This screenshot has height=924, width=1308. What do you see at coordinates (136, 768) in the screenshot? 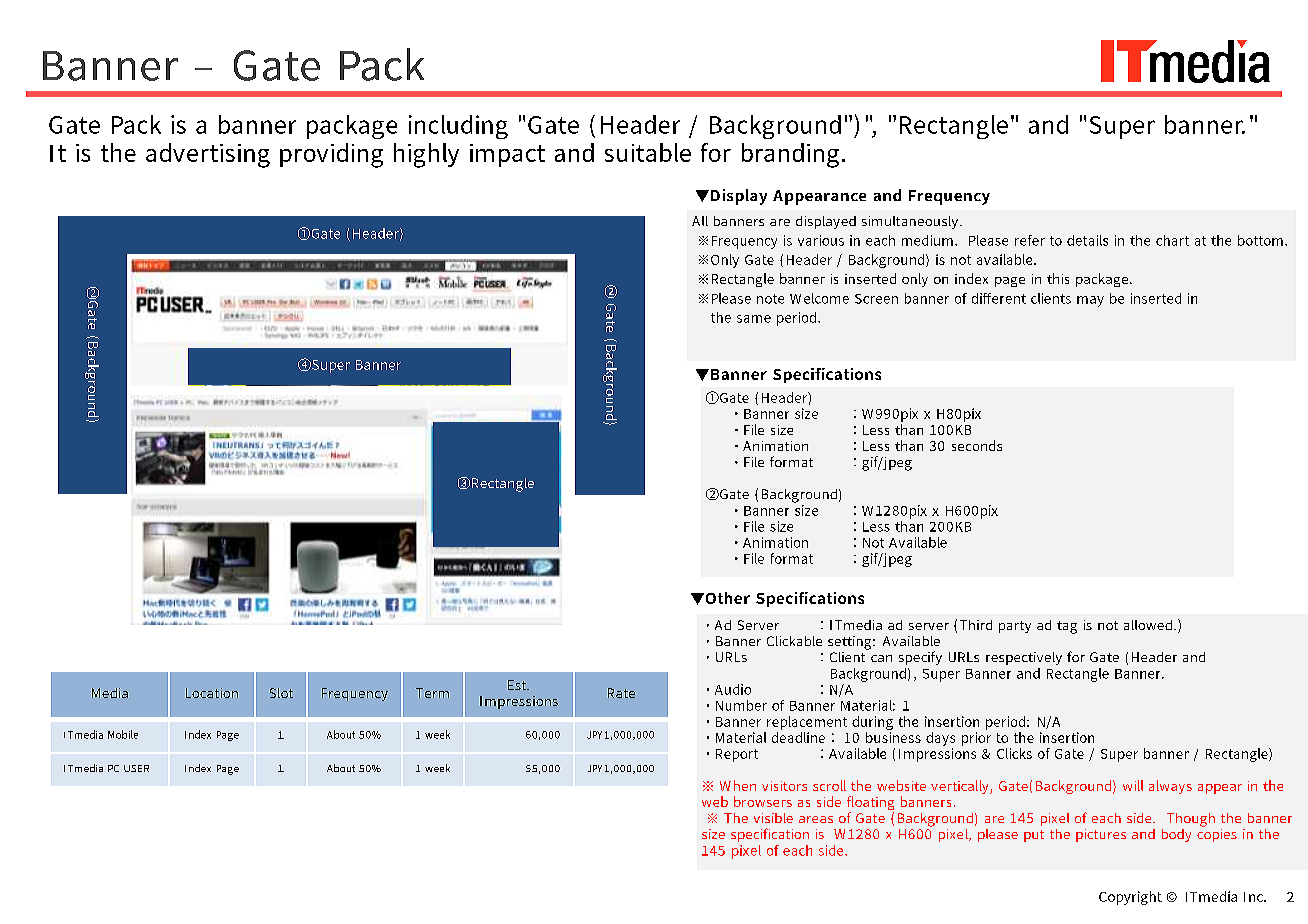
I see `USER` at bounding box center [136, 768].
